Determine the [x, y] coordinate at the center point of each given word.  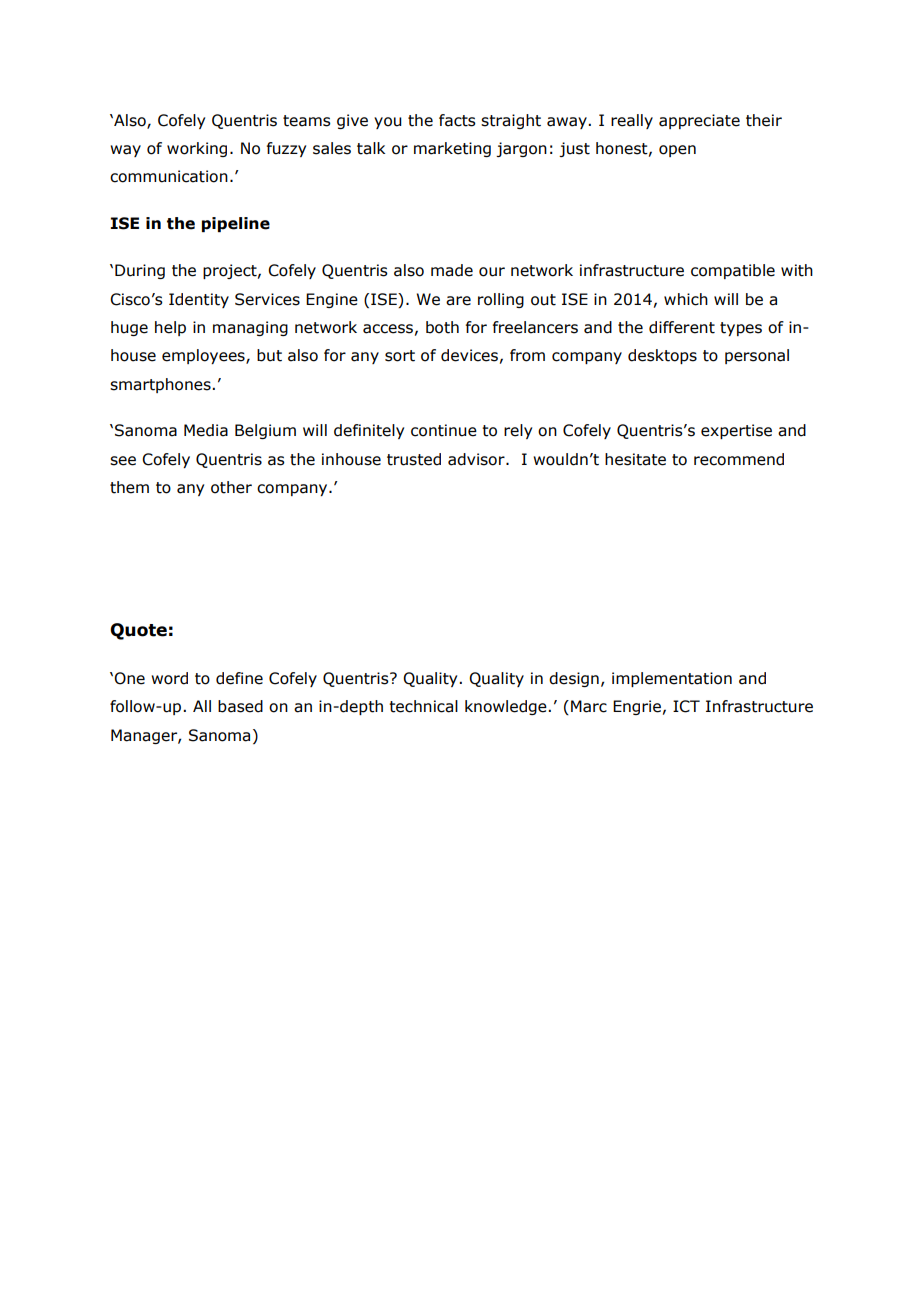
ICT [686, 706]
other [231, 487]
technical [423, 706]
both [442, 327]
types [741, 329]
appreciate [699, 121]
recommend [739, 459]
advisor [477, 459]
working [197, 149]
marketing [452, 149]
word [169, 678]
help [170, 328]
